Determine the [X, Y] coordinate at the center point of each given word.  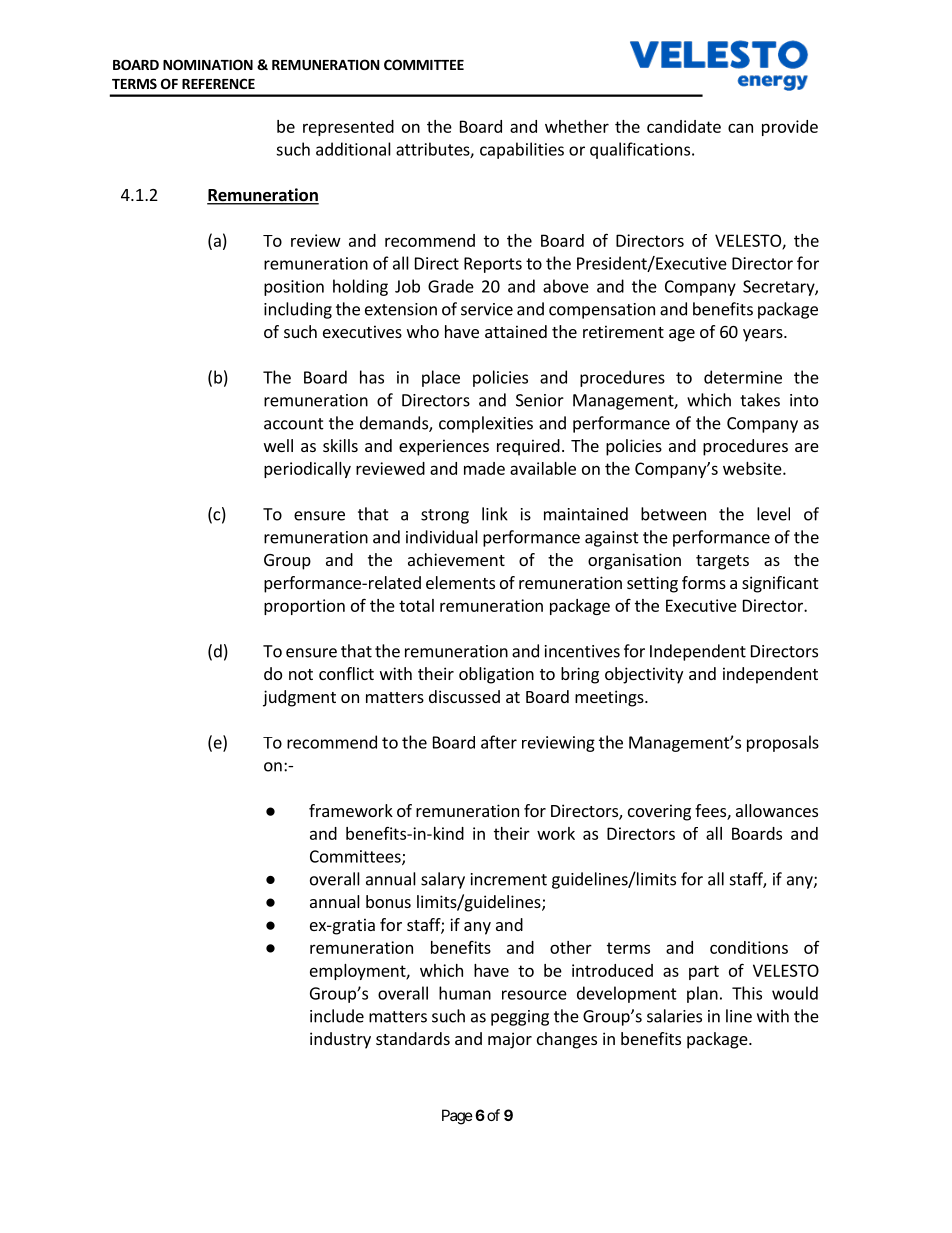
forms [704, 582]
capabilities [522, 150]
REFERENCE [218, 83]
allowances [777, 810]
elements [460, 582]
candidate [684, 126]
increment [509, 879]
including [298, 310]
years [764, 335]
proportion [304, 607]
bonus [388, 901]
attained [516, 331]
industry [340, 1040]
